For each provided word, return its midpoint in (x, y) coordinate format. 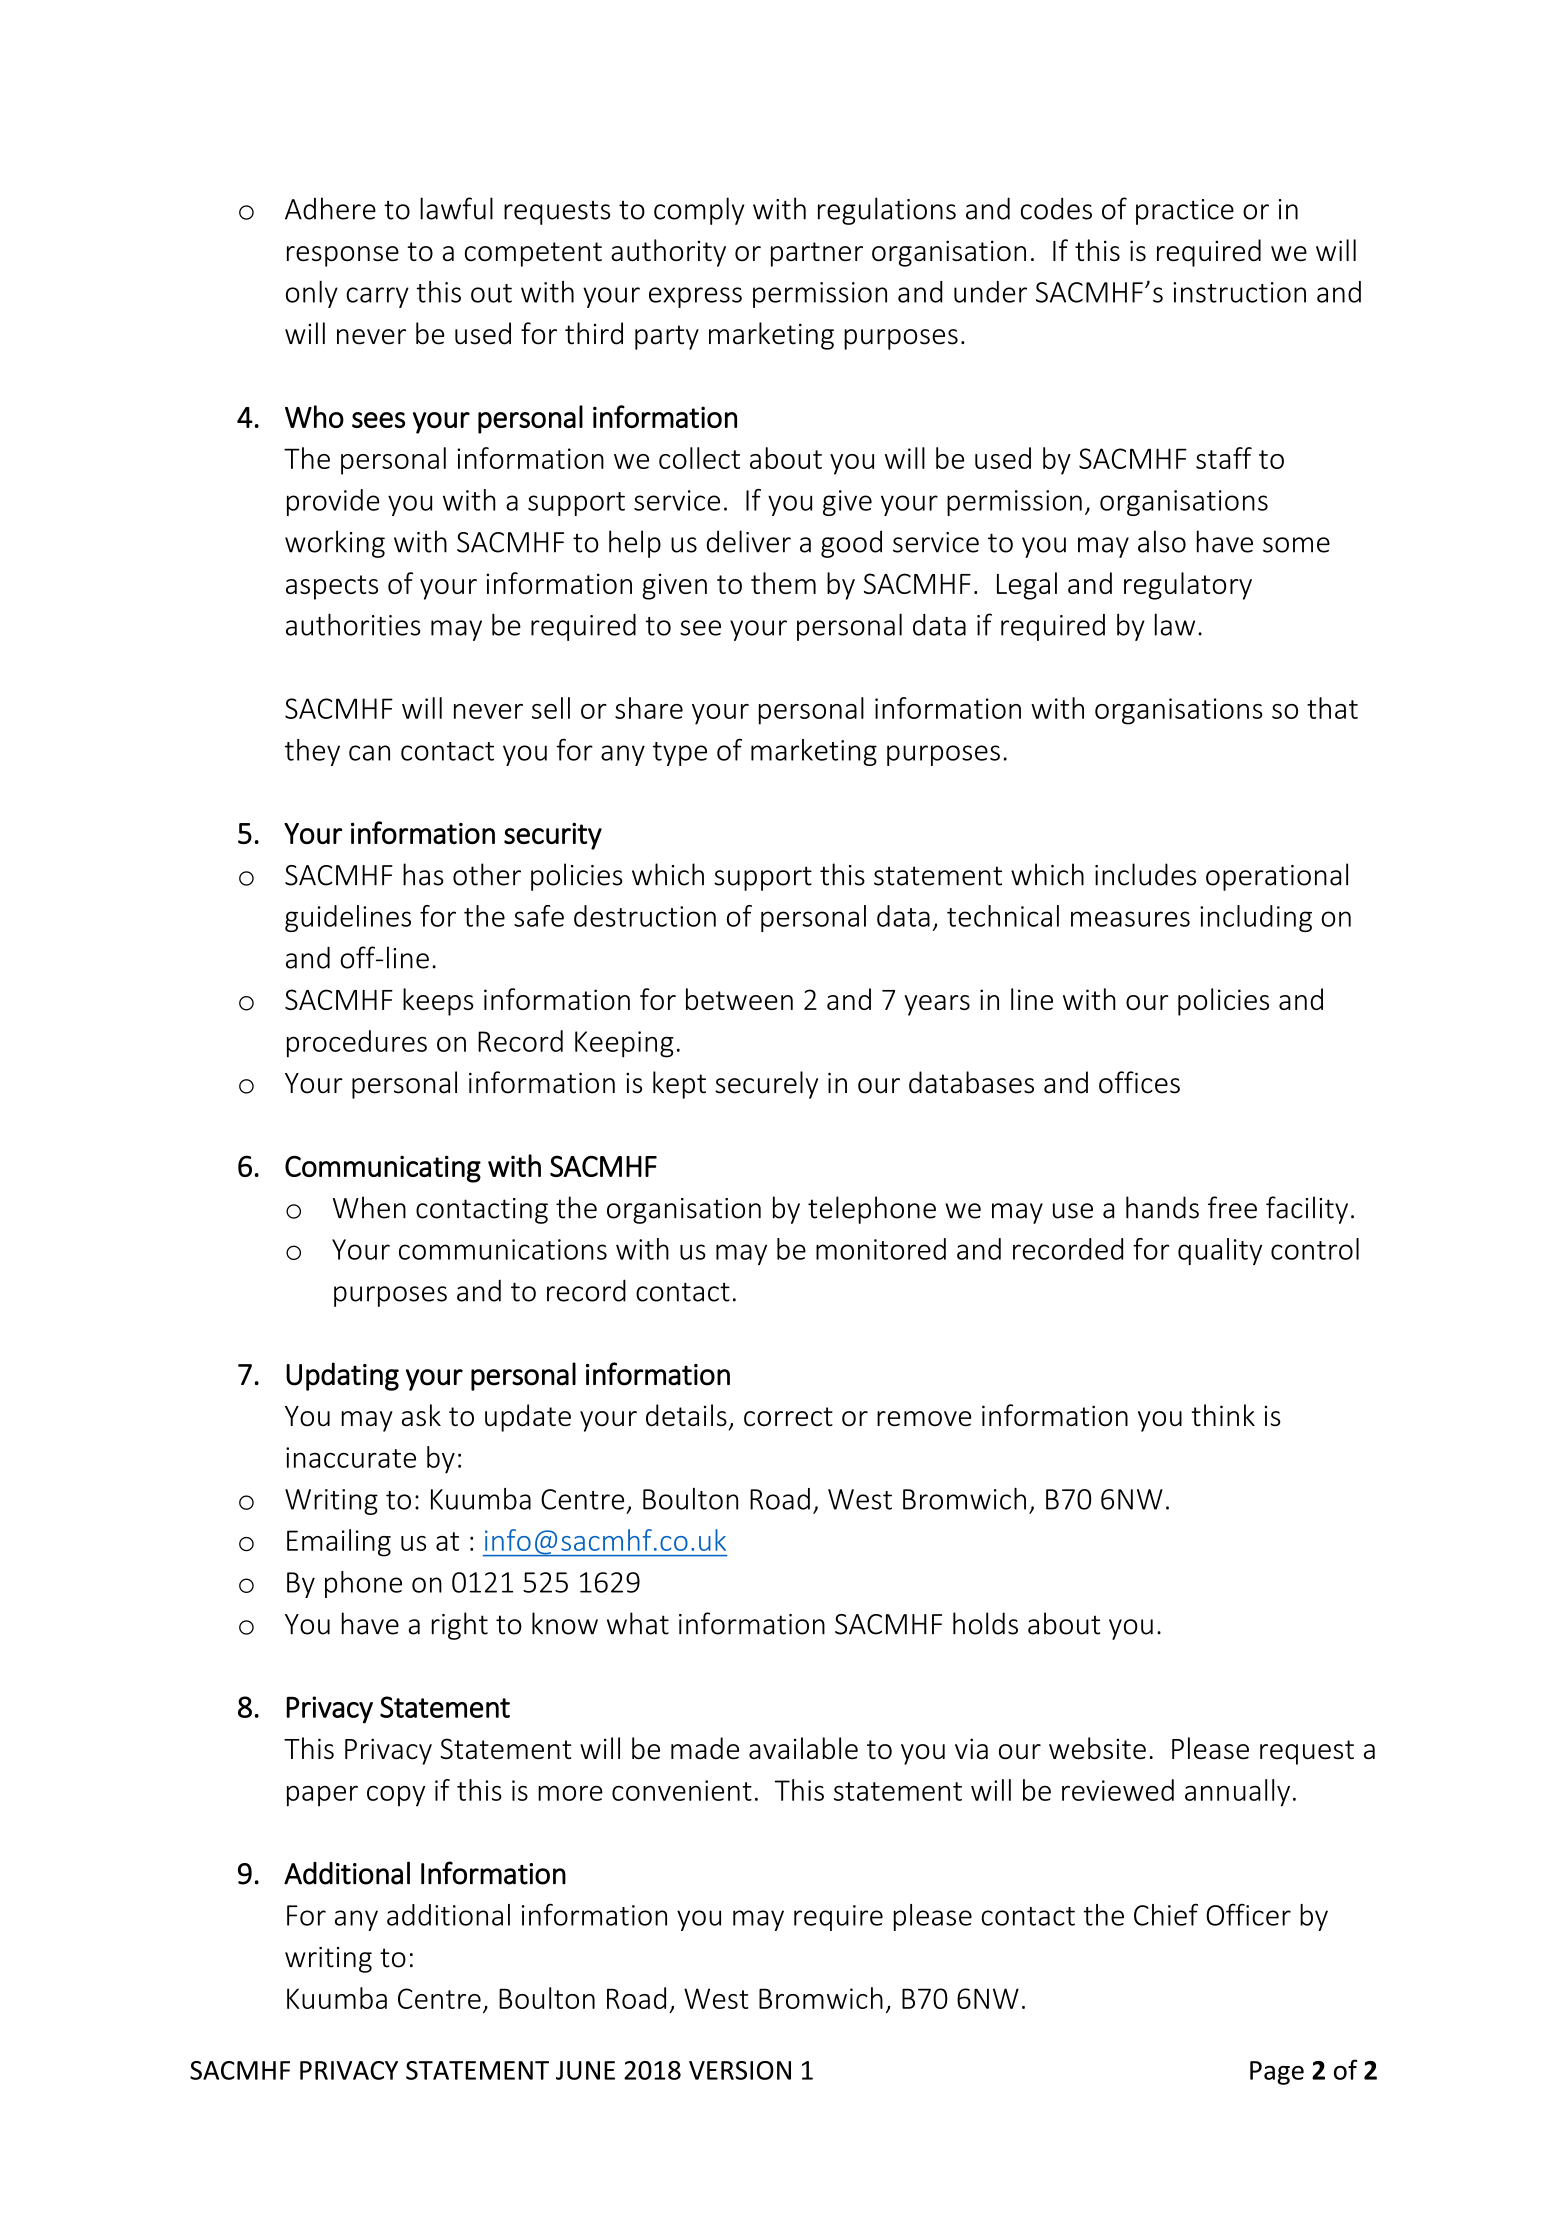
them (783, 583)
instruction (1239, 292)
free (1232, 1207)
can (369, 753)
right (460, 1626)
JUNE (585, 2070)
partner (817, 254)
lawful (456, 208)
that (1332, 708)
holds (985, 1623)
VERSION (740, 2070)
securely (766, 1085)
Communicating (383, 1169)
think (1223, 1415)
